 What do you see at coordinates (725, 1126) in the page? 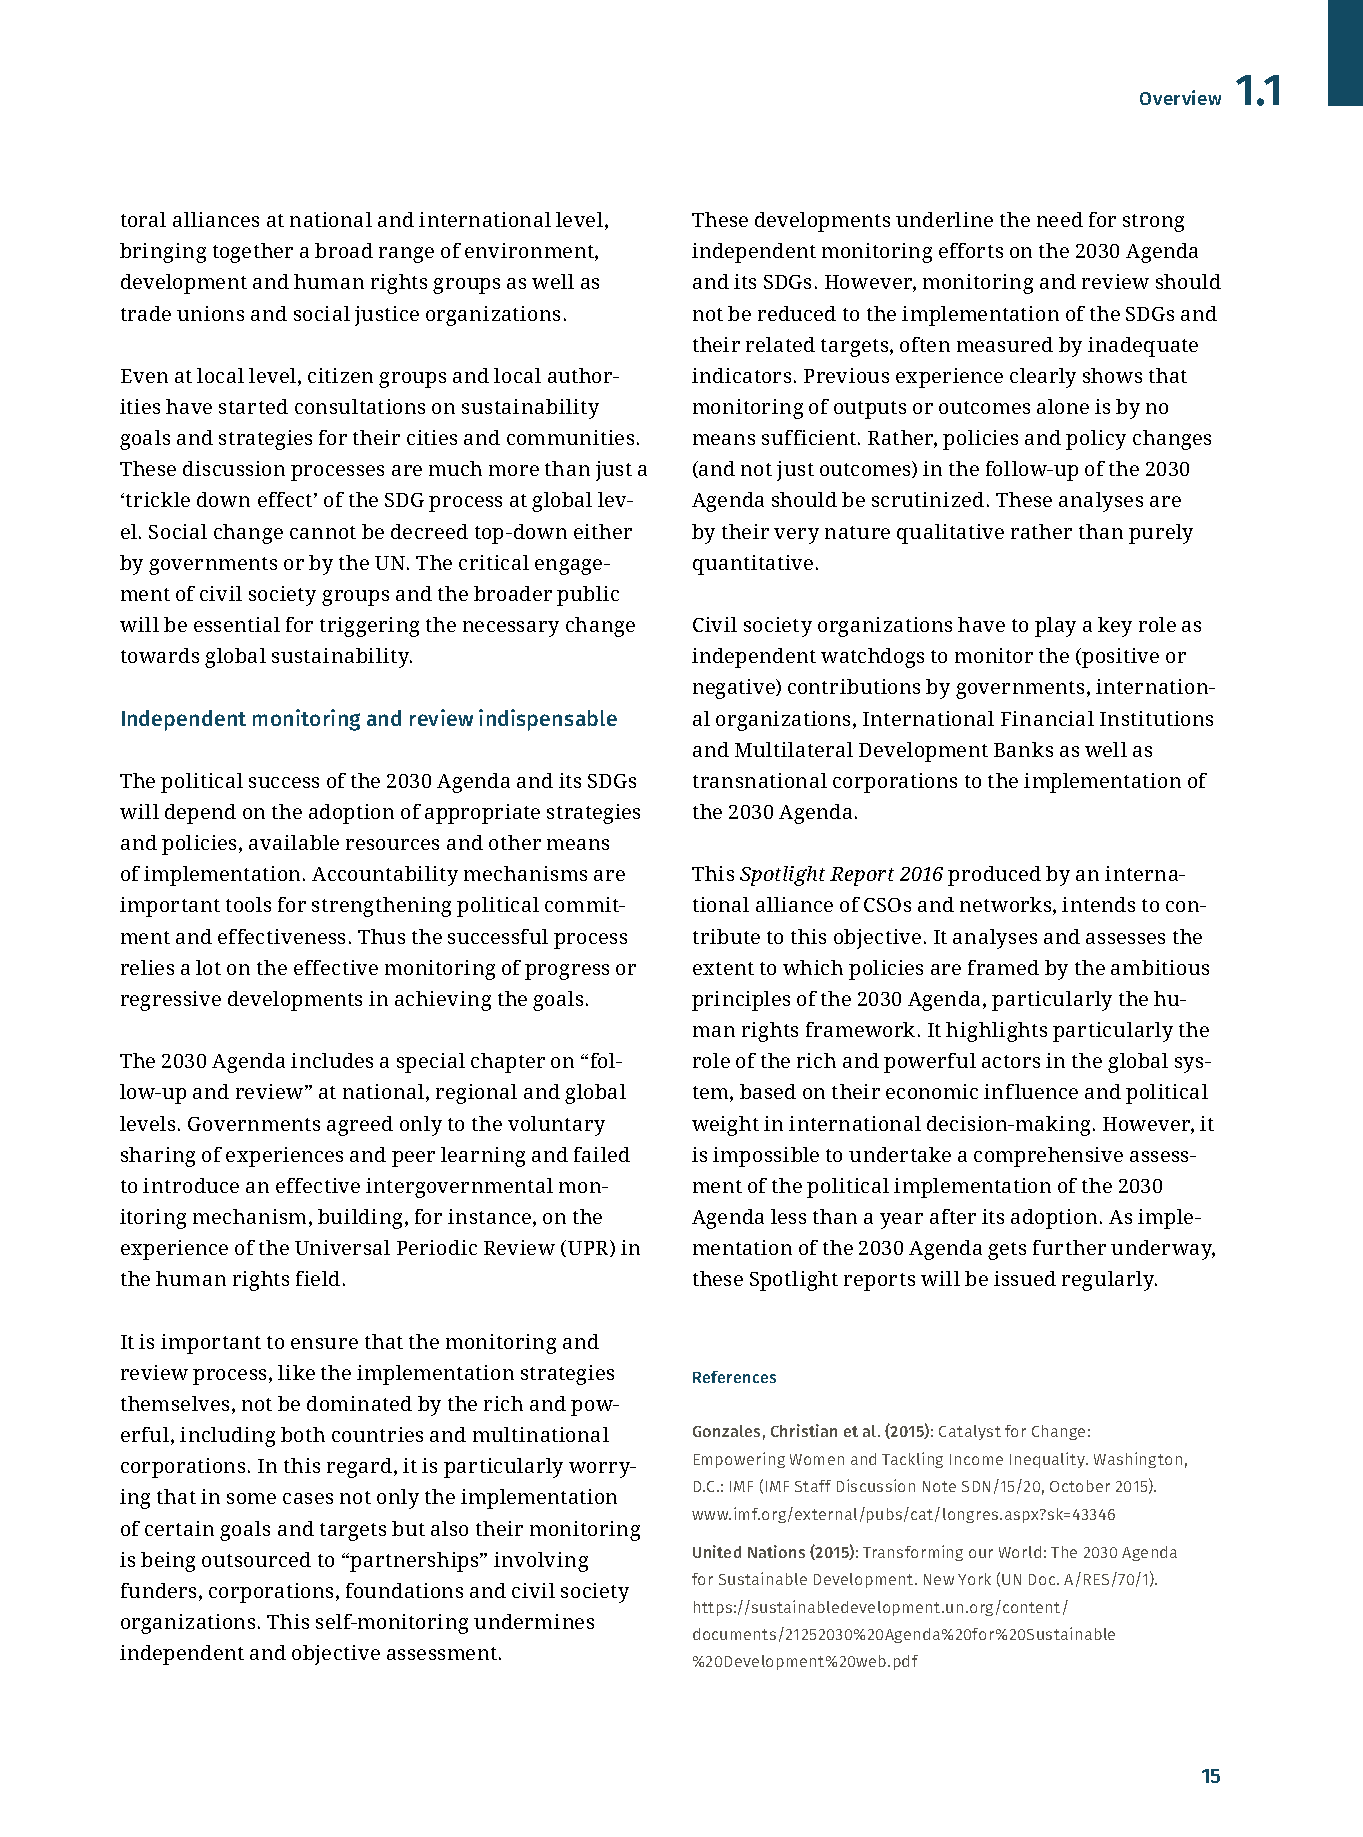
I see `weight` at bounding box center [725, 1126].
